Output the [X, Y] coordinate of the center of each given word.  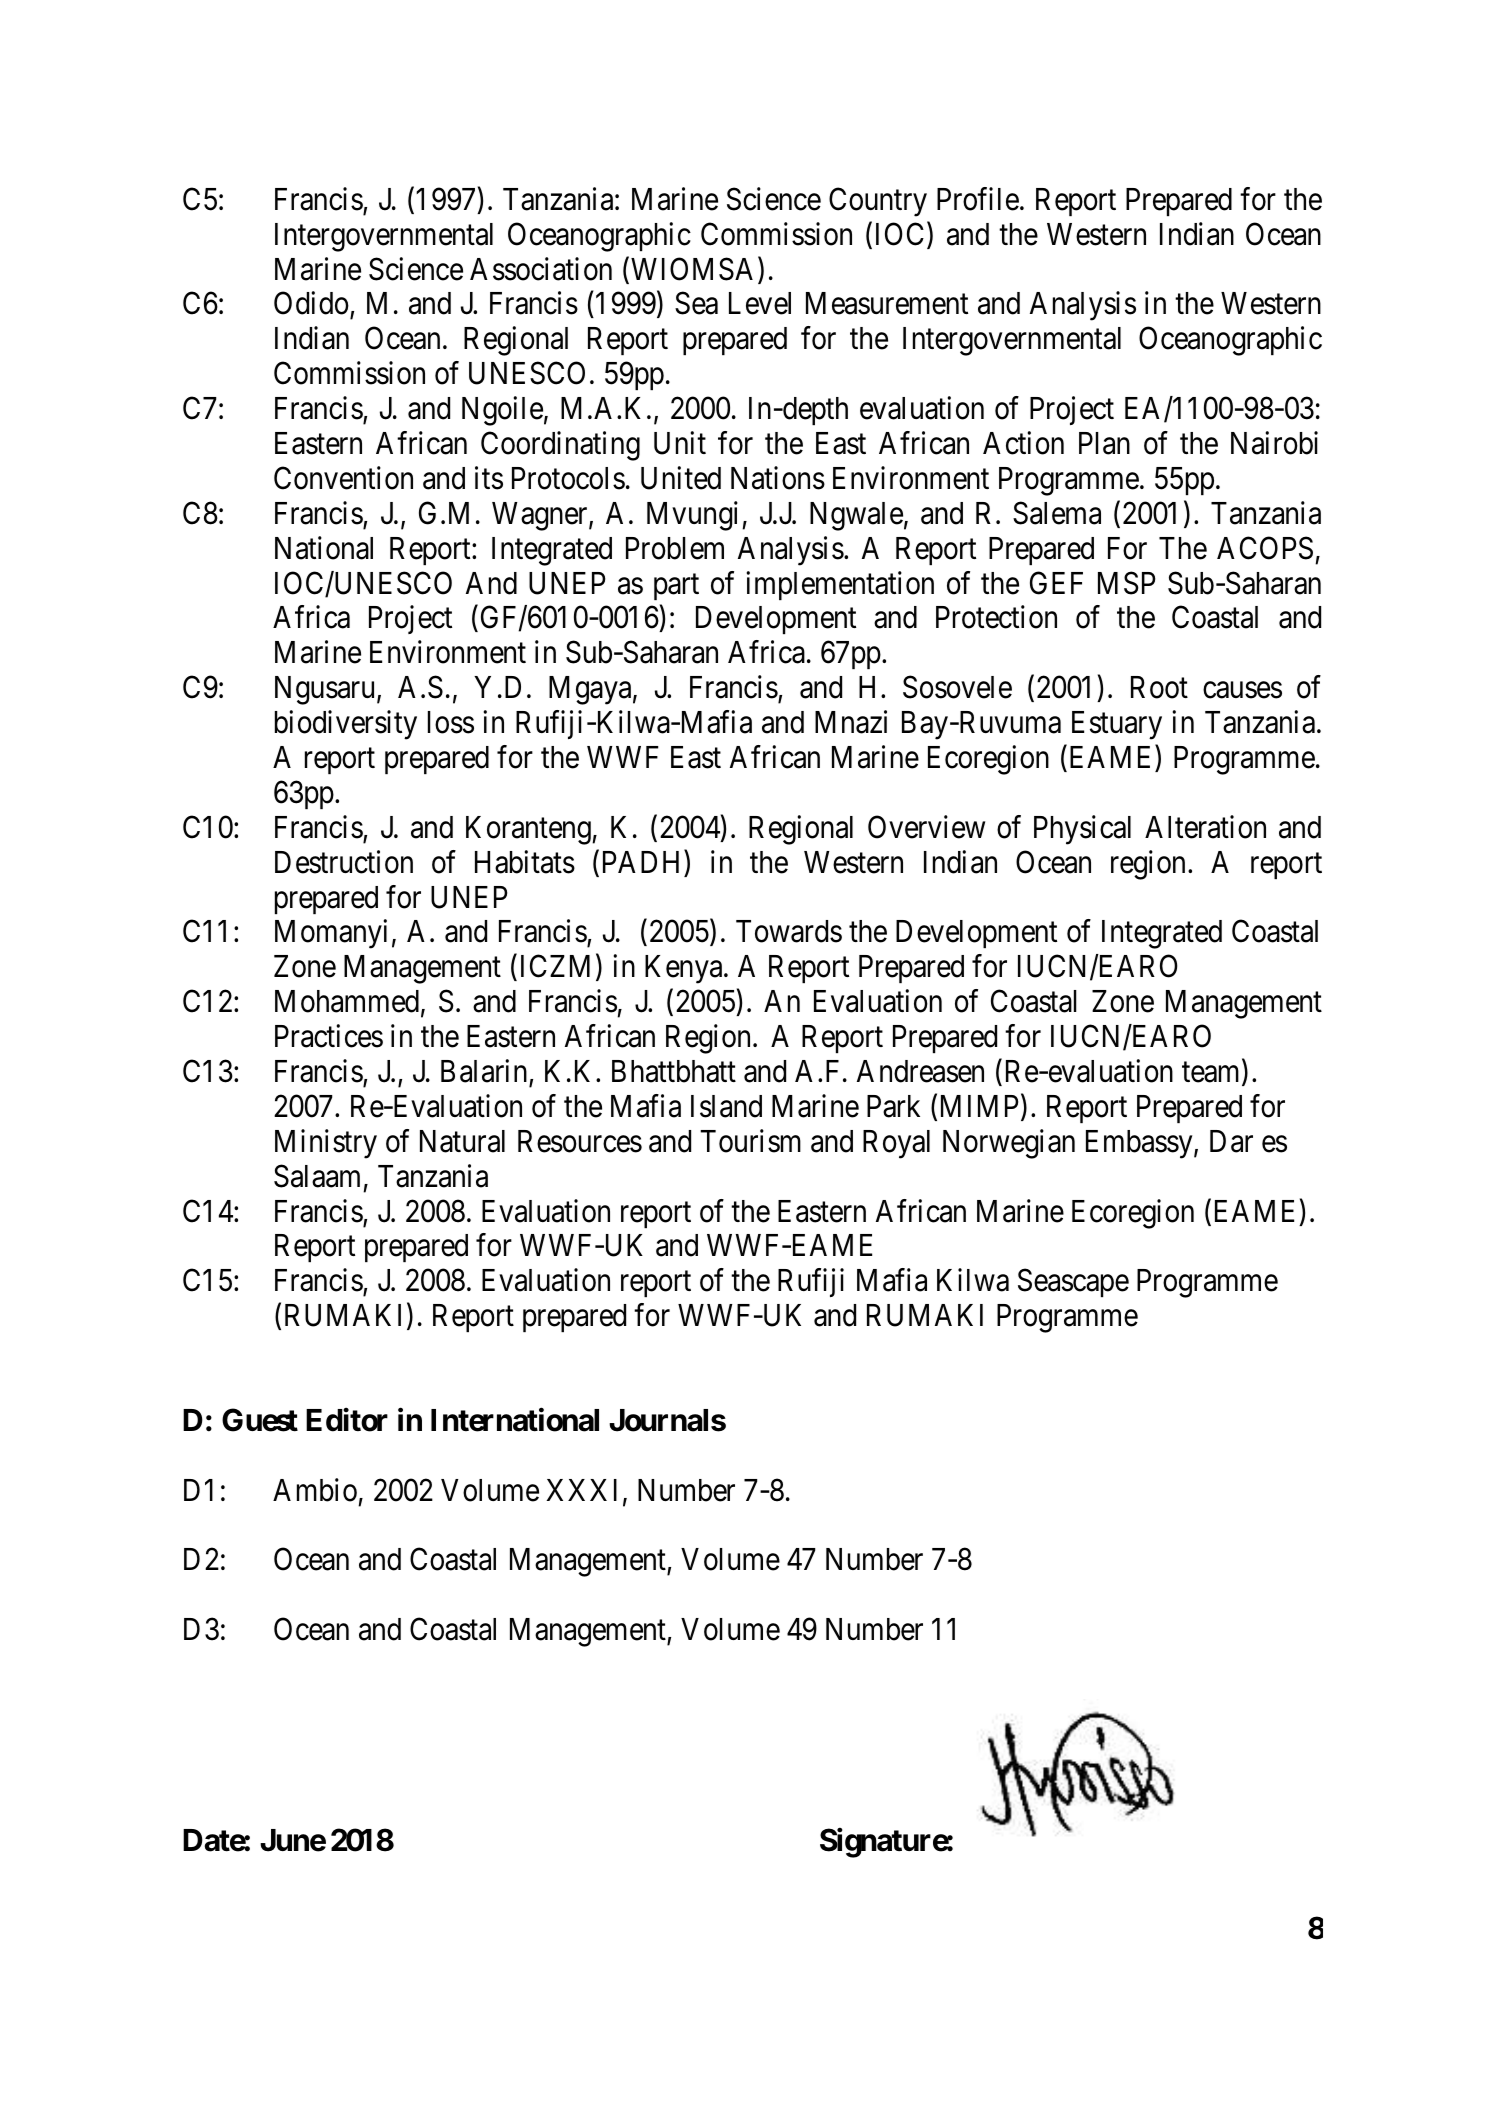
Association [541, 269]
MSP [1126, 583]
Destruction [344, 862]
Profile [978, 199]
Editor [347, 1420]
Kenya [685, 969]
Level [760, 303]
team [1212, 1073]
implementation [840, 585]
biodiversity [346, 725]
